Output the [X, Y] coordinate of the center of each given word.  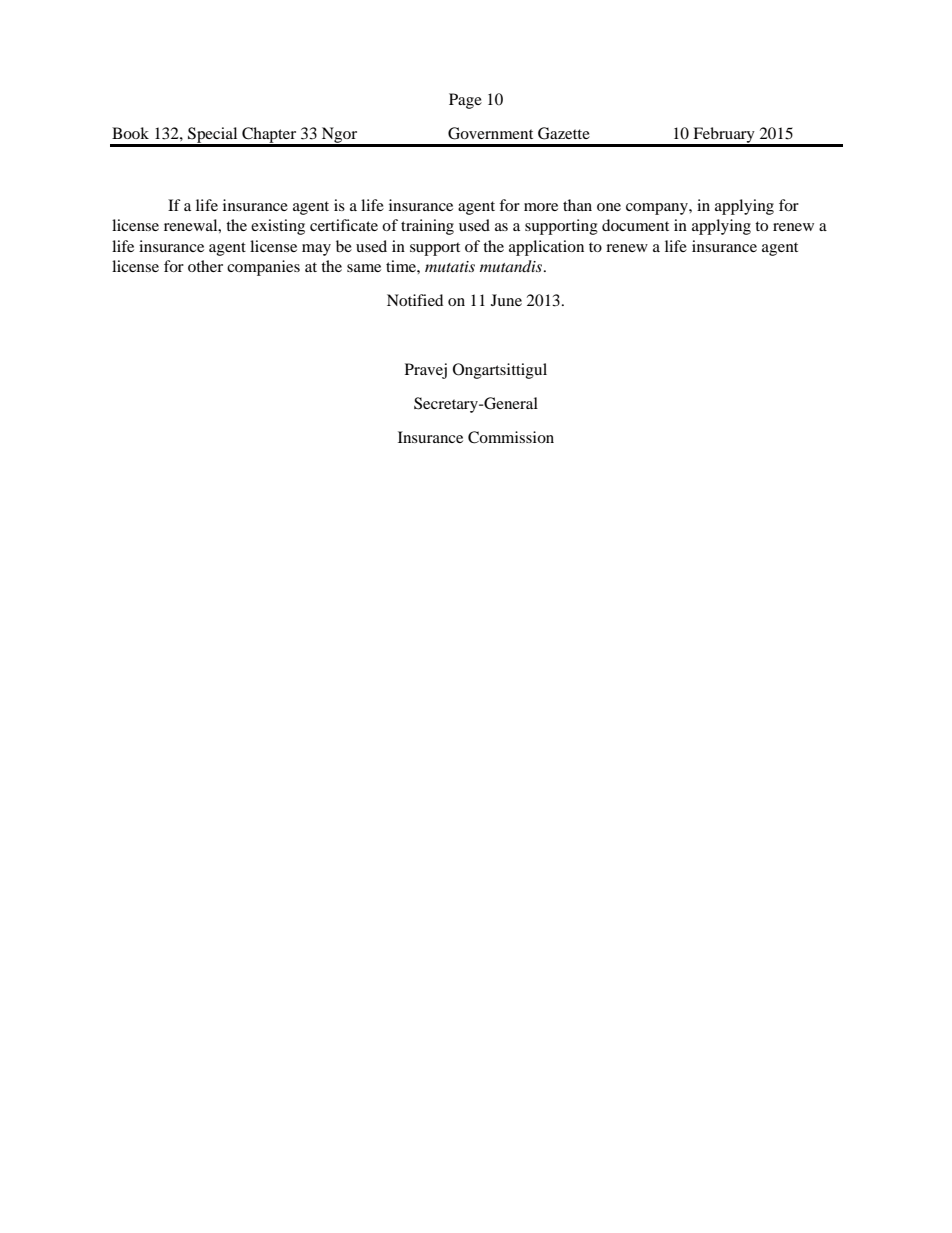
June [506, 300]
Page [465, 101]
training [427, 227]
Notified [415, 300]
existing [278, 227]
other [205, 266]
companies [263, 268]
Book [130, 133]
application [546, 248]
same [364, 268]
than [577, 205]
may [316, 250]
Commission [511, 437]
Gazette [564, 133]
